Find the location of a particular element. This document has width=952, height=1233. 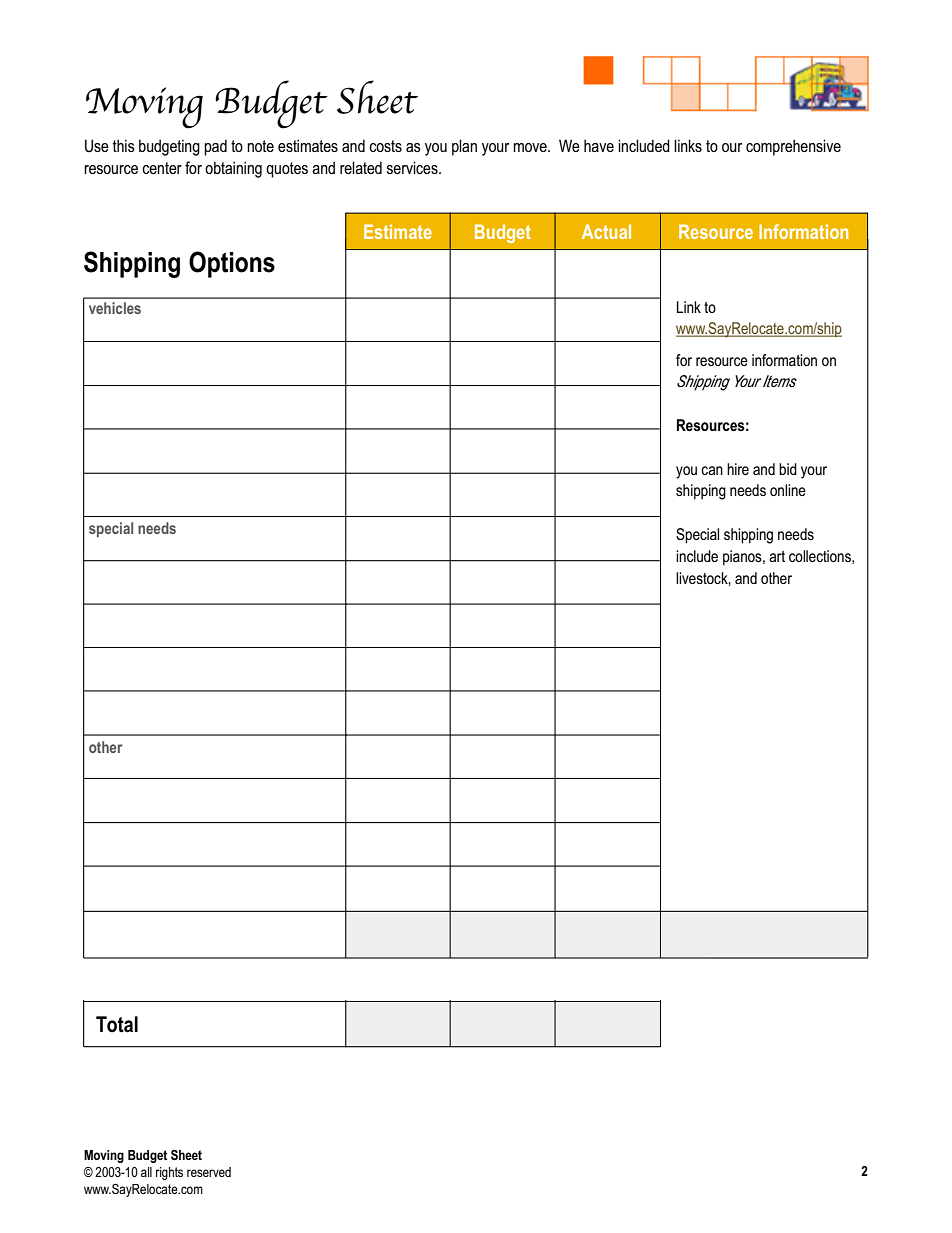

Options is located at coordinates (232, 264).
